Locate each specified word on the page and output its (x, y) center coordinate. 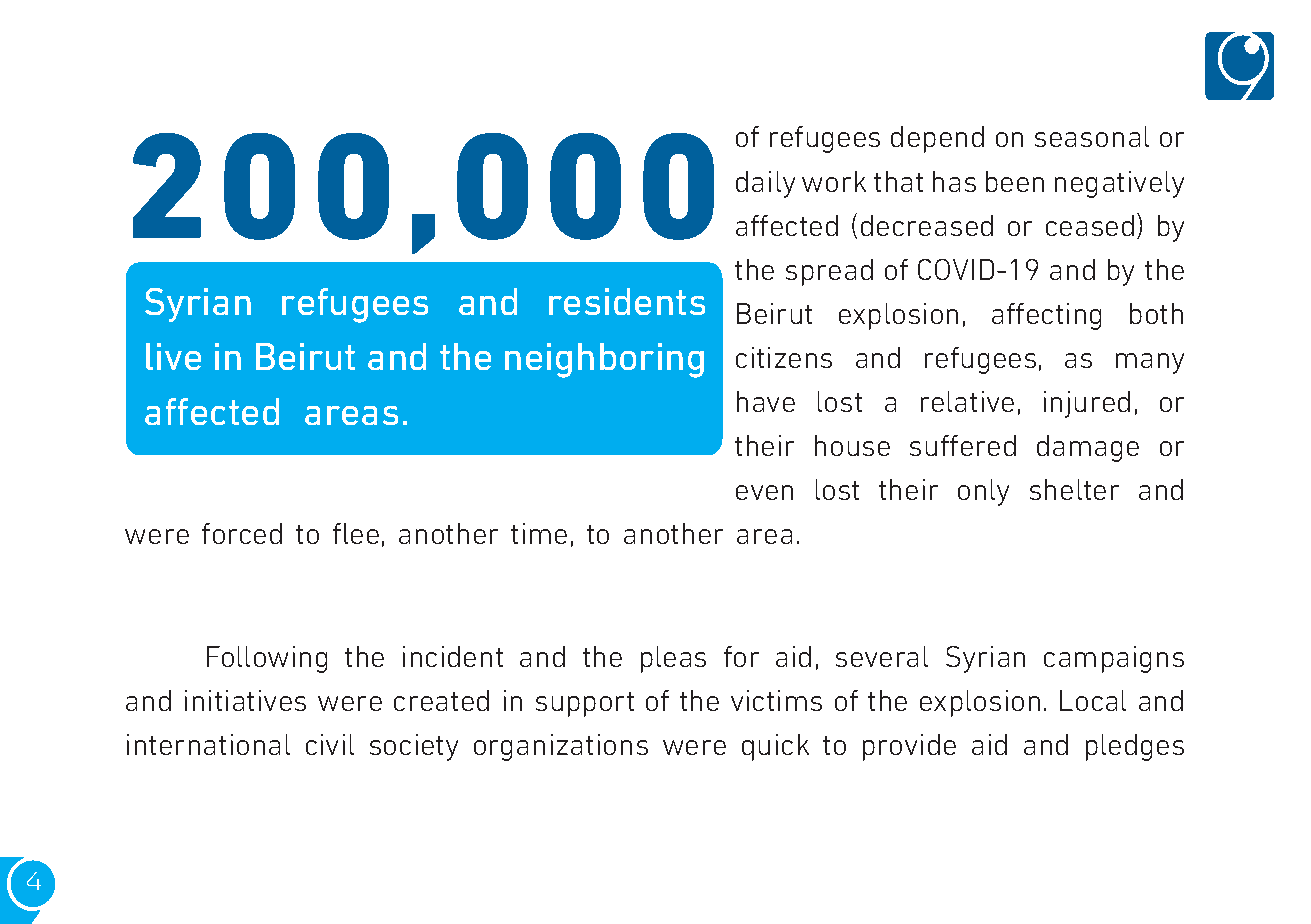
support (585, 704)
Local (1093, 700)
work (834, 181)
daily (765, 184)
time (539, 533)
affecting (1046, 316)
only (983, 492)
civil (330, 744)
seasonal (1092, 136)
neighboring (604, 360)
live (173, 356)
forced (242, 533)
